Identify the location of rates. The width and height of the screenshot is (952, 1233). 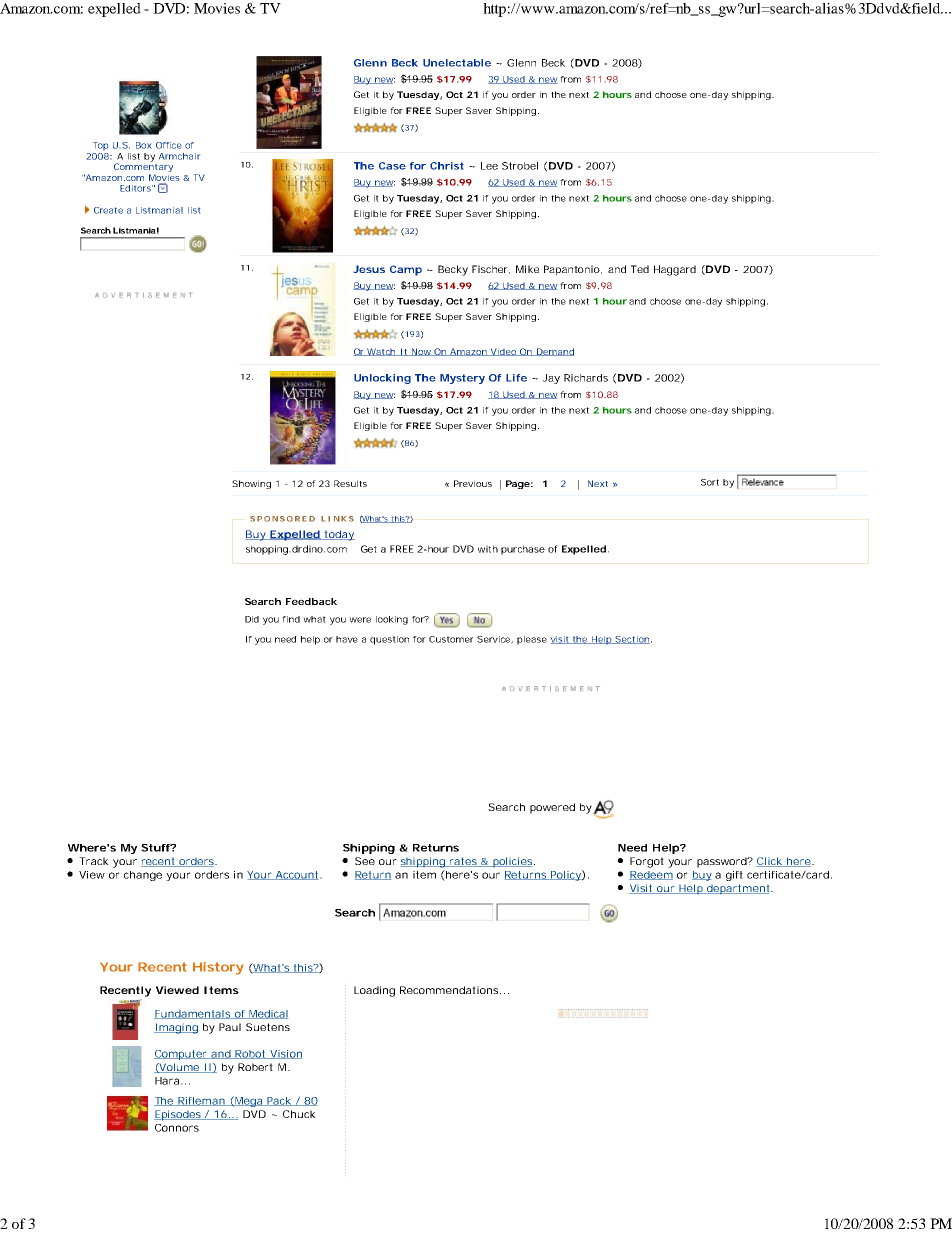
(464, 862).
